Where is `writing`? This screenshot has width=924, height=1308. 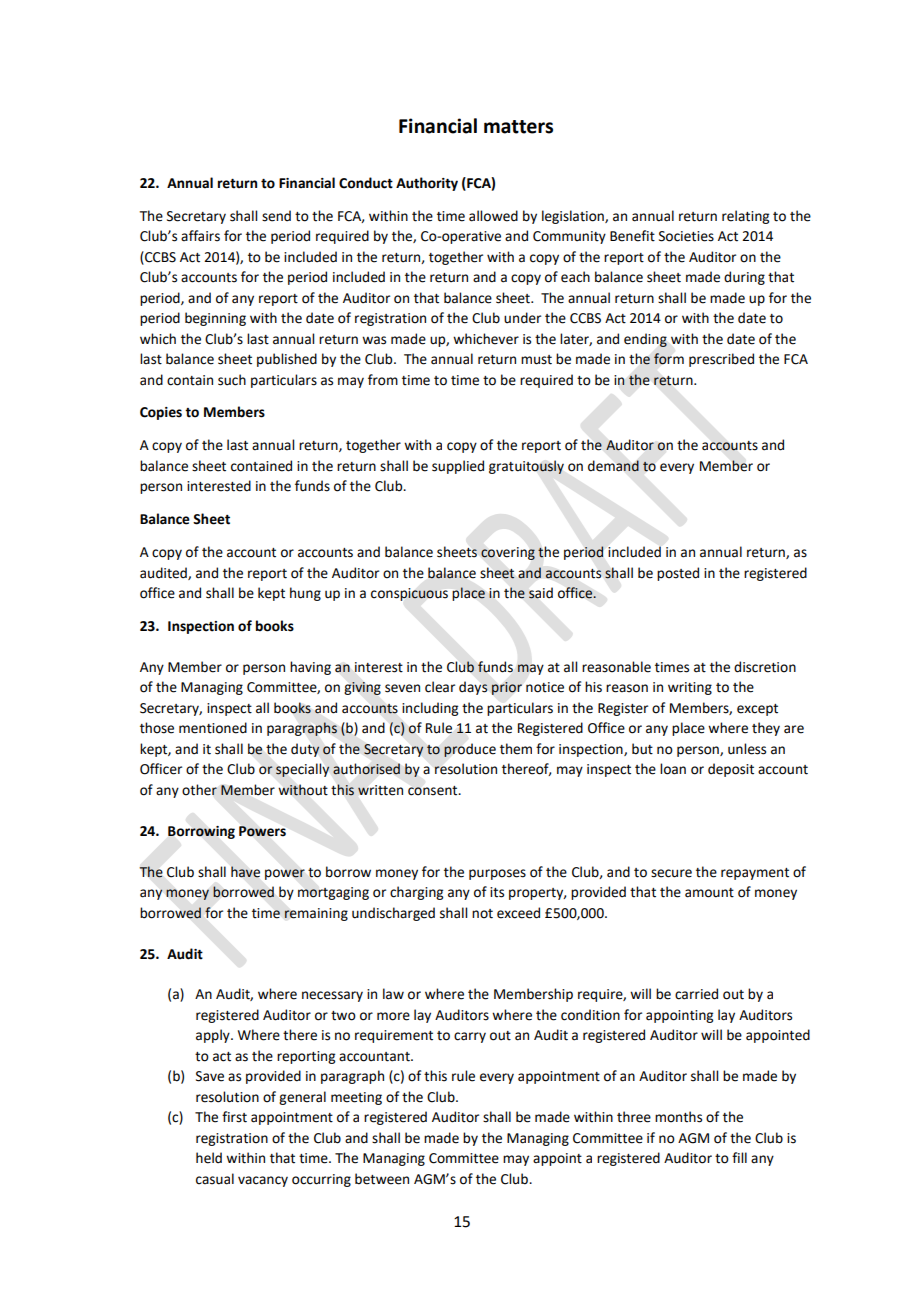 writing is located at coordinates (690, 688).
